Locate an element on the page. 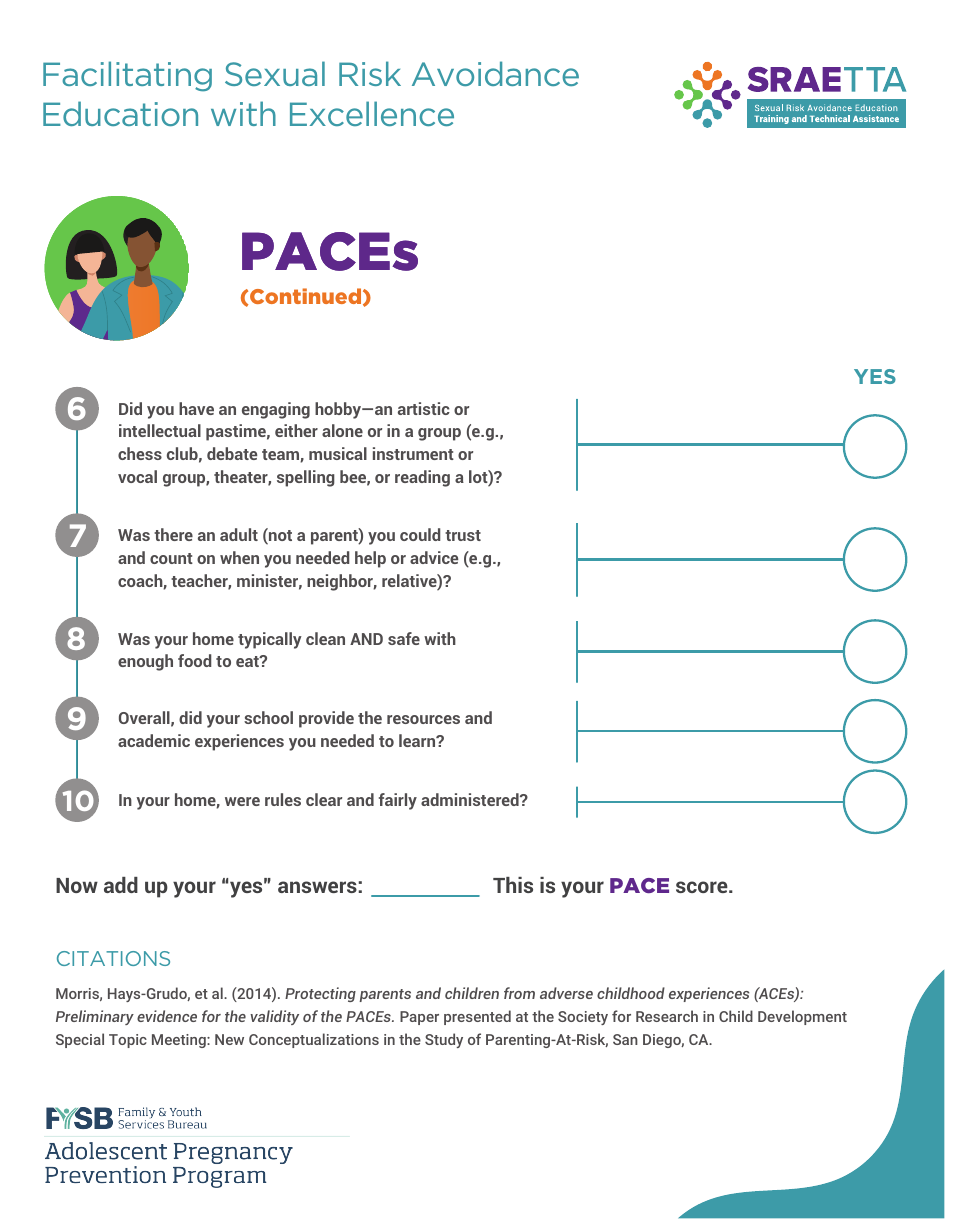  trust is located at coordinates (463, 535).
